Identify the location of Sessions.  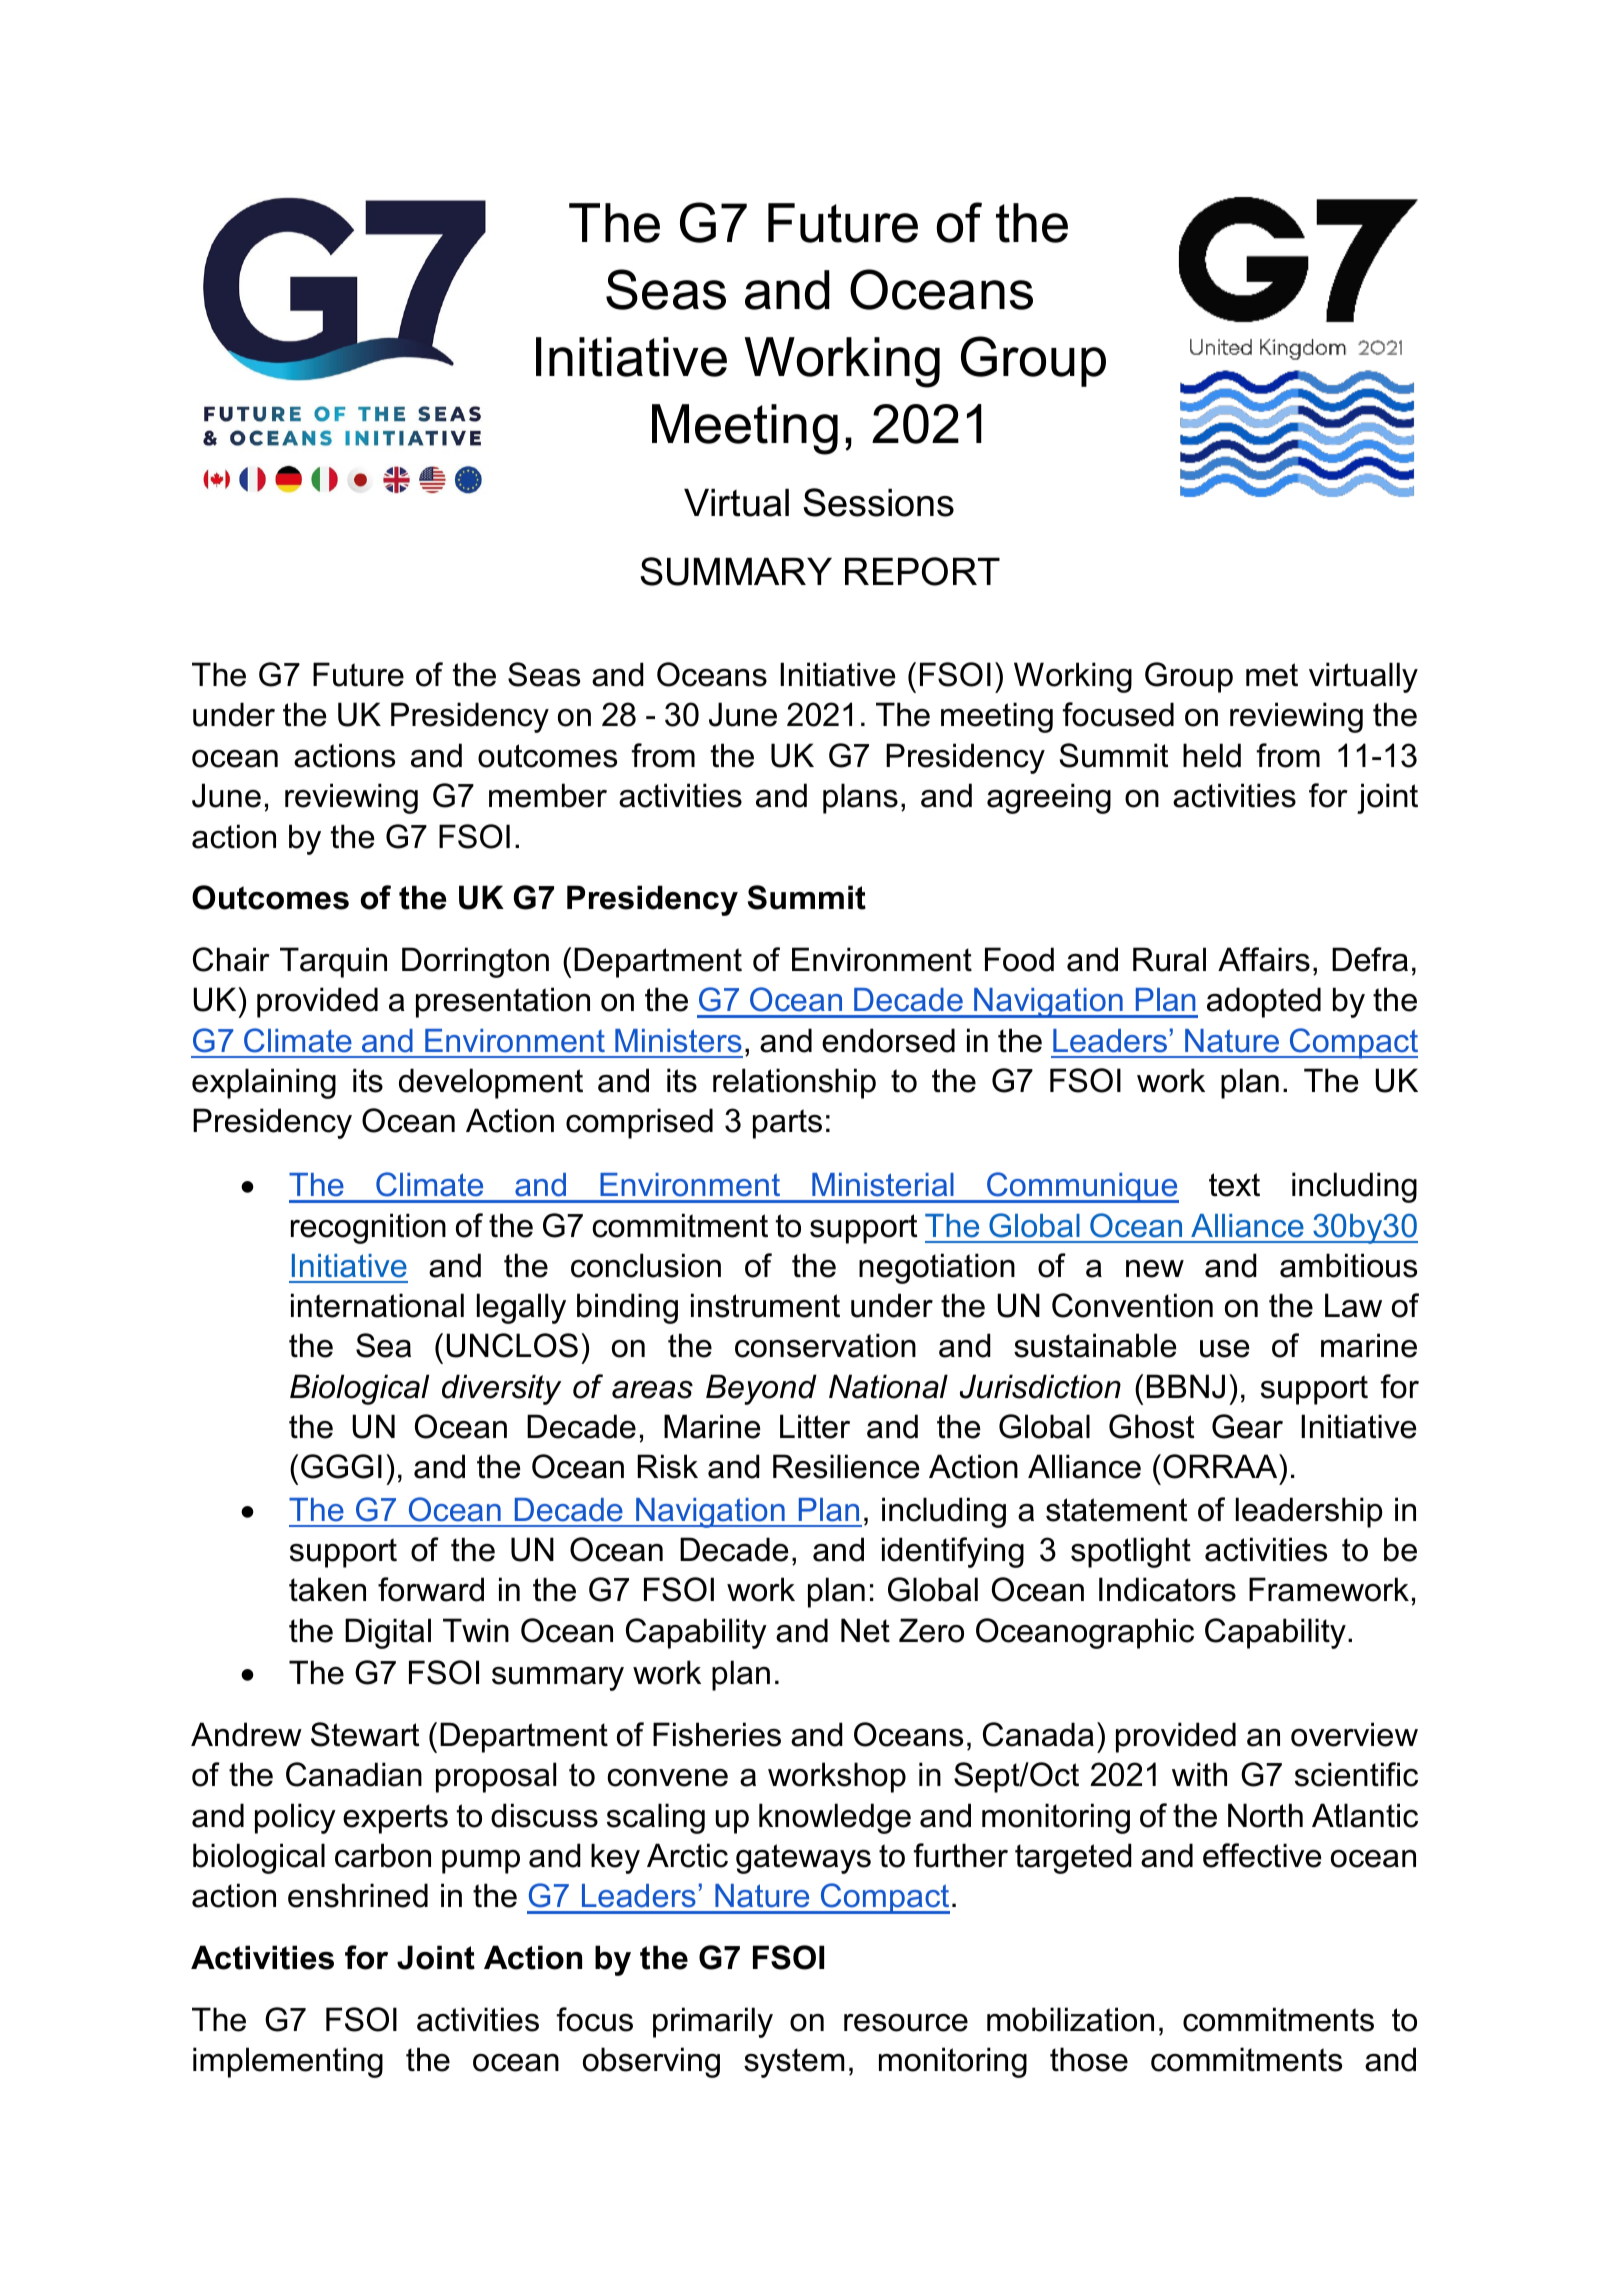
(878, 502).
